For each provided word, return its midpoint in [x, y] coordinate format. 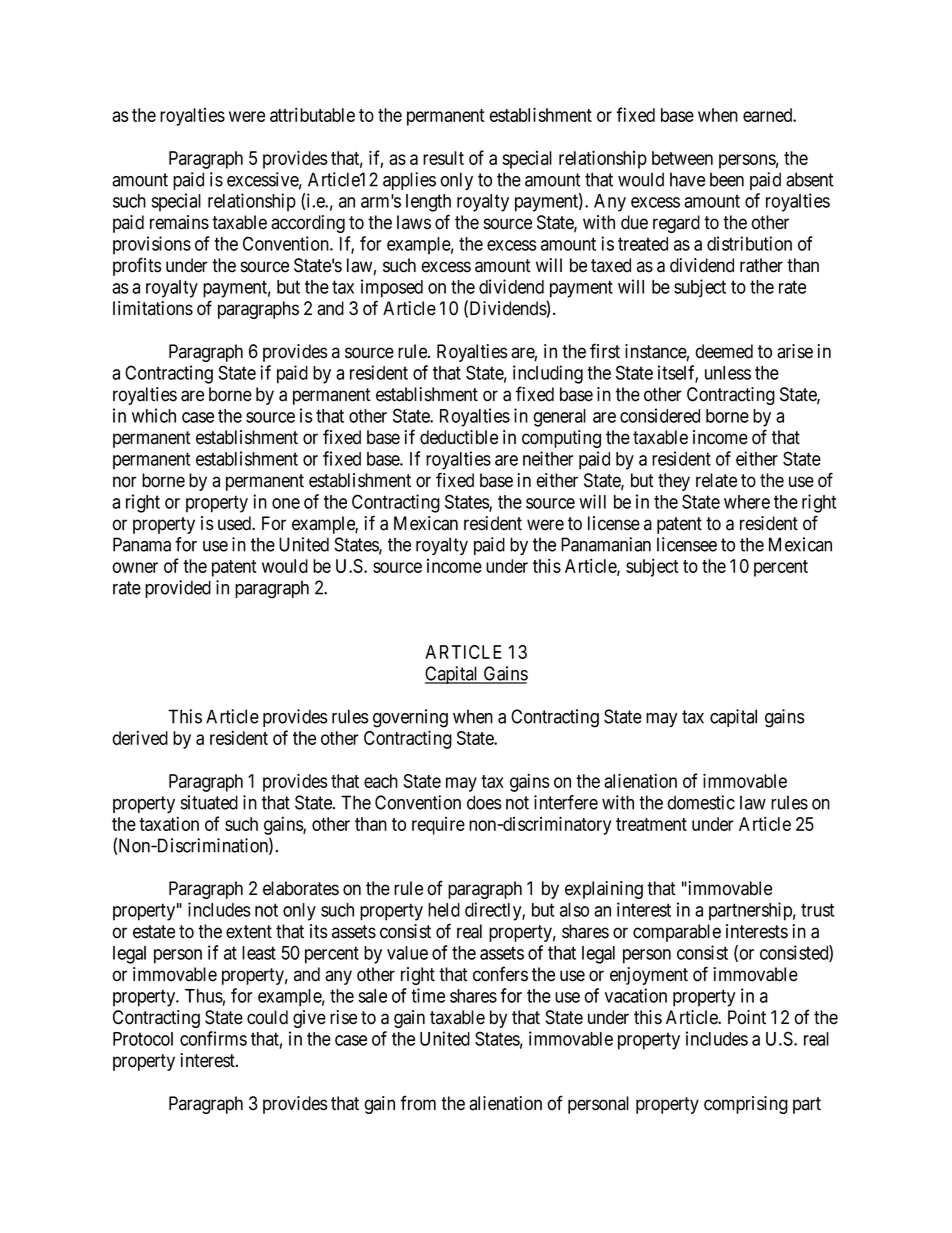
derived [140, 737]
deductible [459, 437]
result [443, 158]
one [286, 503]
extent [249, 932]
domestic [701, 802]
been [727, 179]
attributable [312, 114]
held [444, 910]
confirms [213, 1038]
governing [410, 718]
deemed [724, 351]
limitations [153, 308]
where [747, 502]
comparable [677, 933]
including [548, 374]
